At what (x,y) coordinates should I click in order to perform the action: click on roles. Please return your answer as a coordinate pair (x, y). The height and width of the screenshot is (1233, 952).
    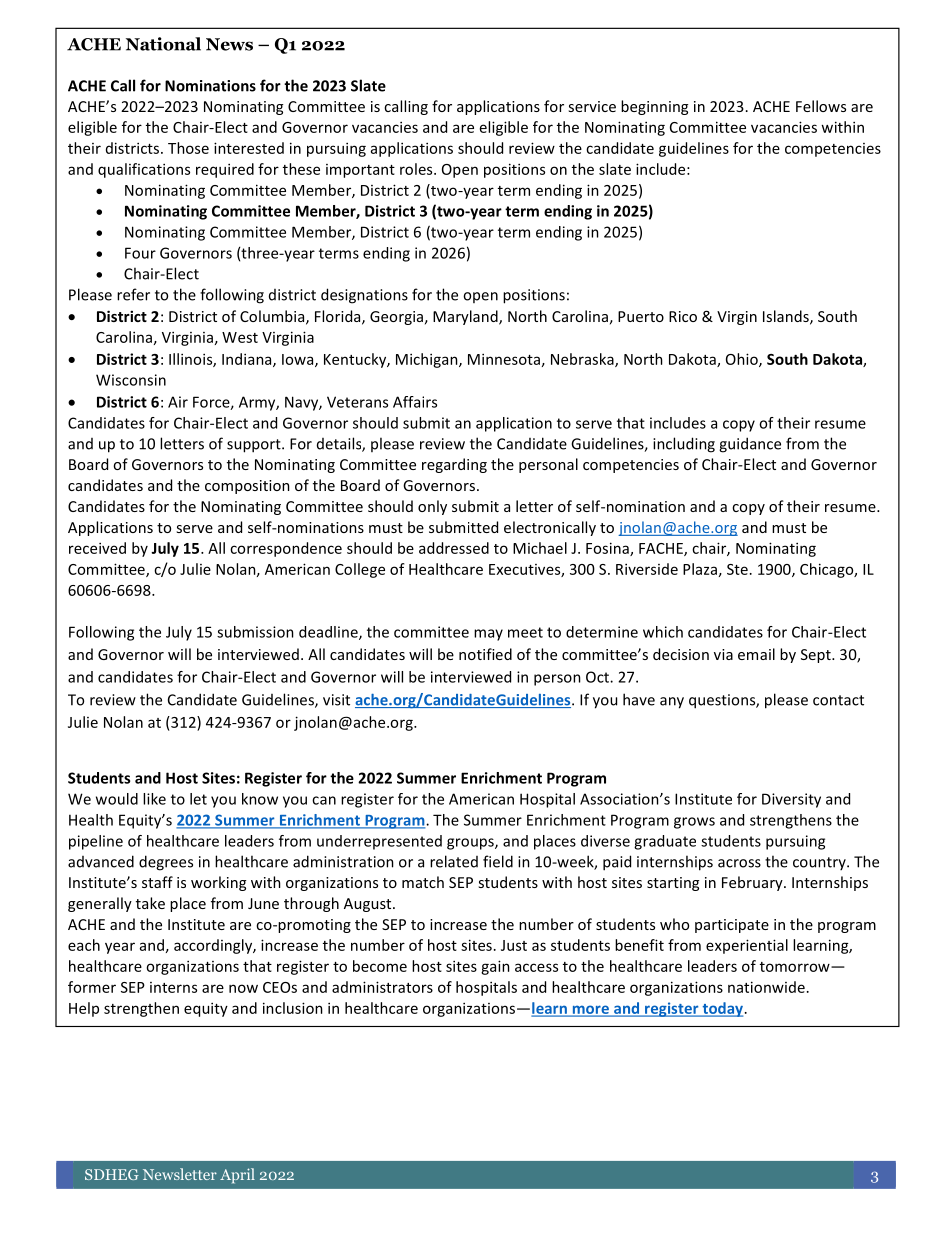
    Looking at the image, I should click on (417, 169).
